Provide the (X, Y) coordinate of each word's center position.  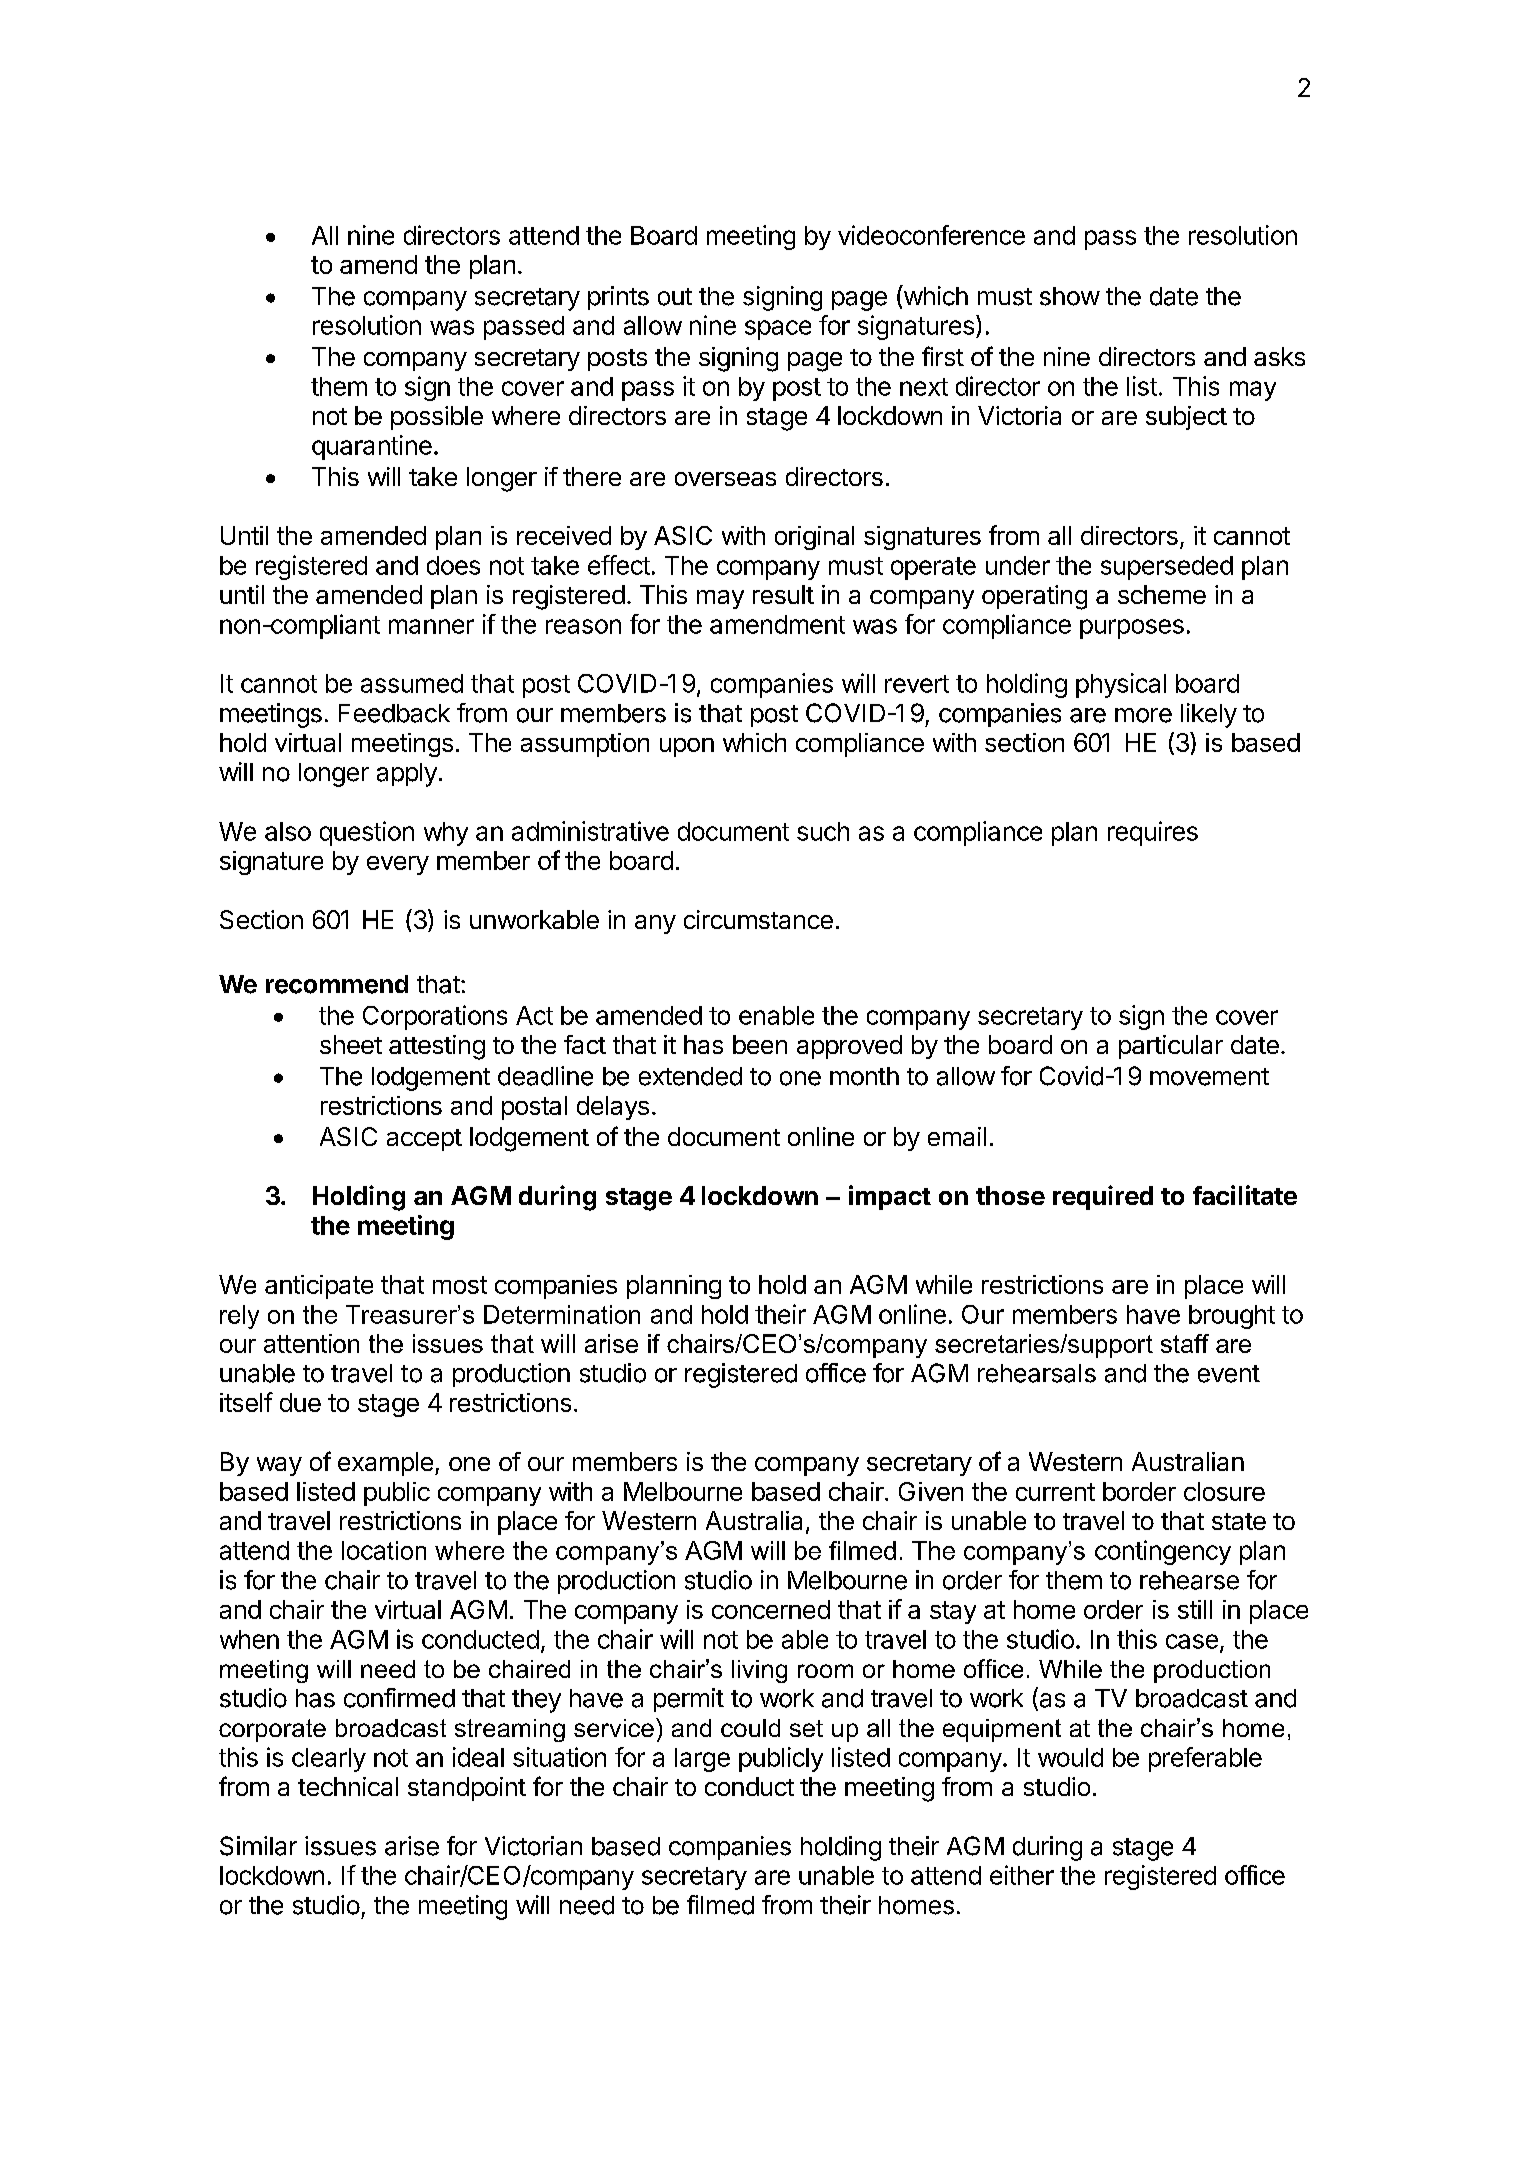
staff (1185, 1343)
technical (348, 1786)
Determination (562, 1314)
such (823, 831)
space (778, 330)
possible (437, 418)
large (702, 1760)
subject (1186, 418)
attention (311, 1343)
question (367, 833)
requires (1153, 833)
